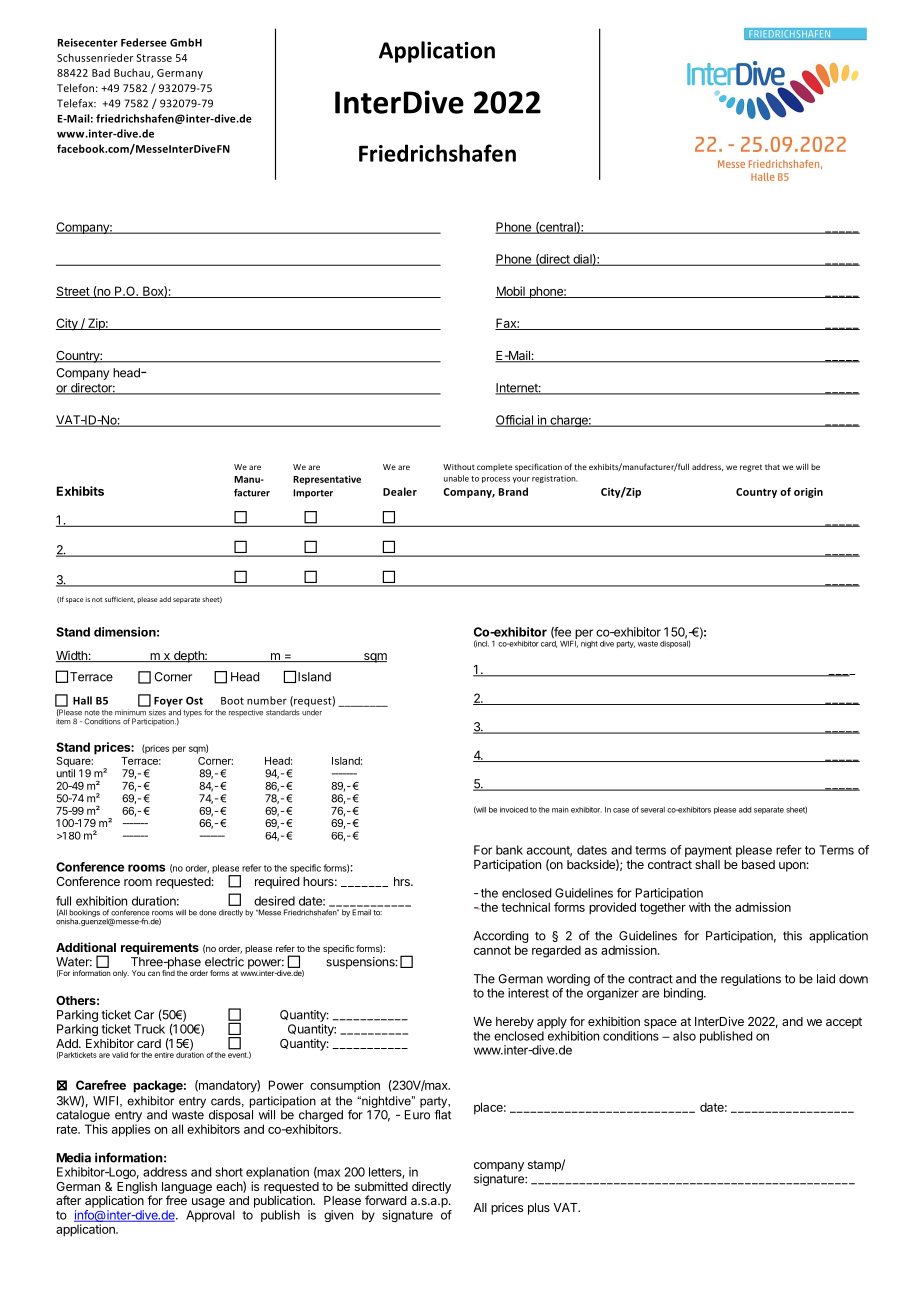 The height and width of the image is (1308, 924). I want to click on also, so click(684, 1036).
